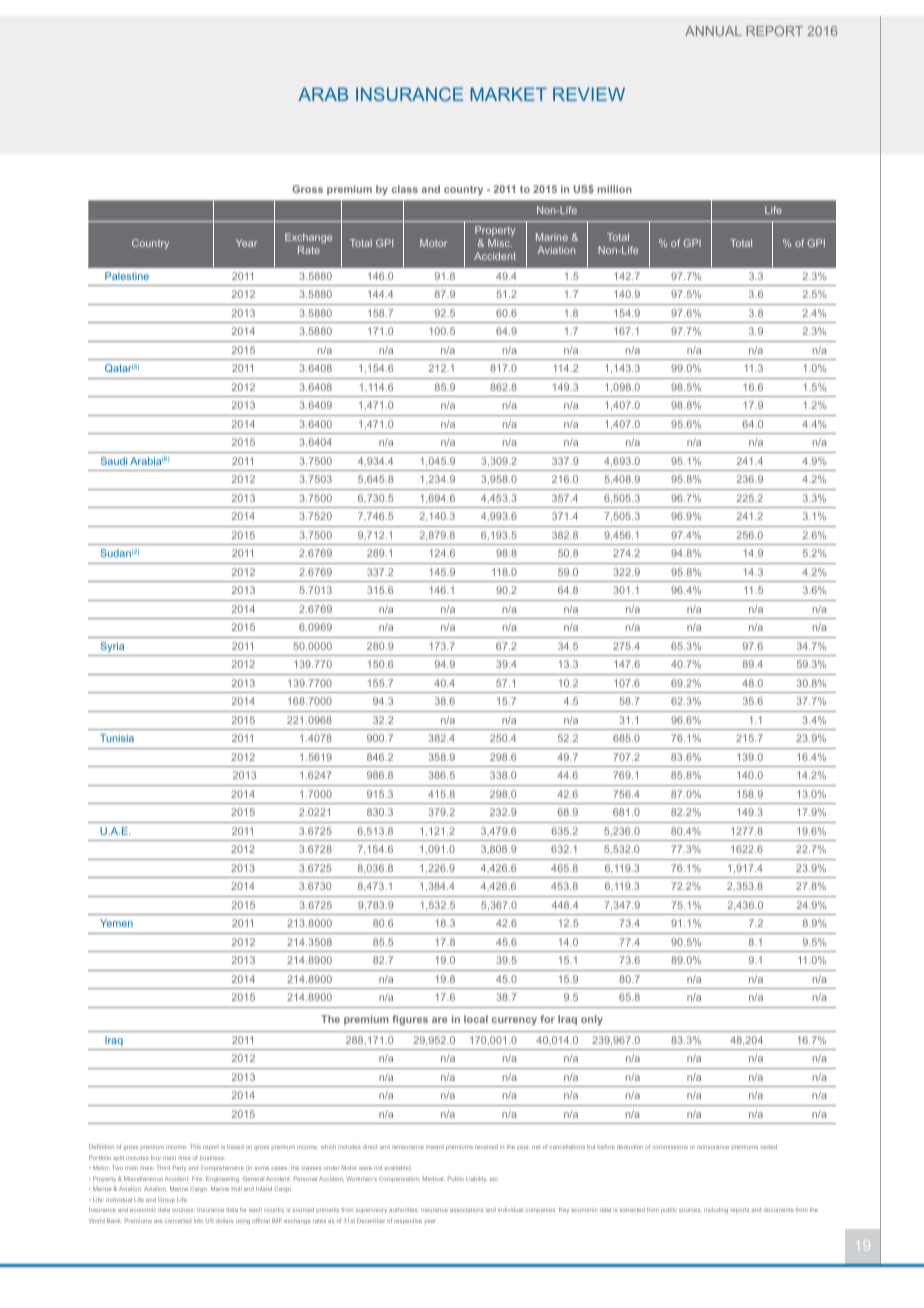 The width and height of the document is (924, 1308). What do you see at coordinates (508, 94) in the document?
I see `MARKET` at bounding box center [508, 94].
